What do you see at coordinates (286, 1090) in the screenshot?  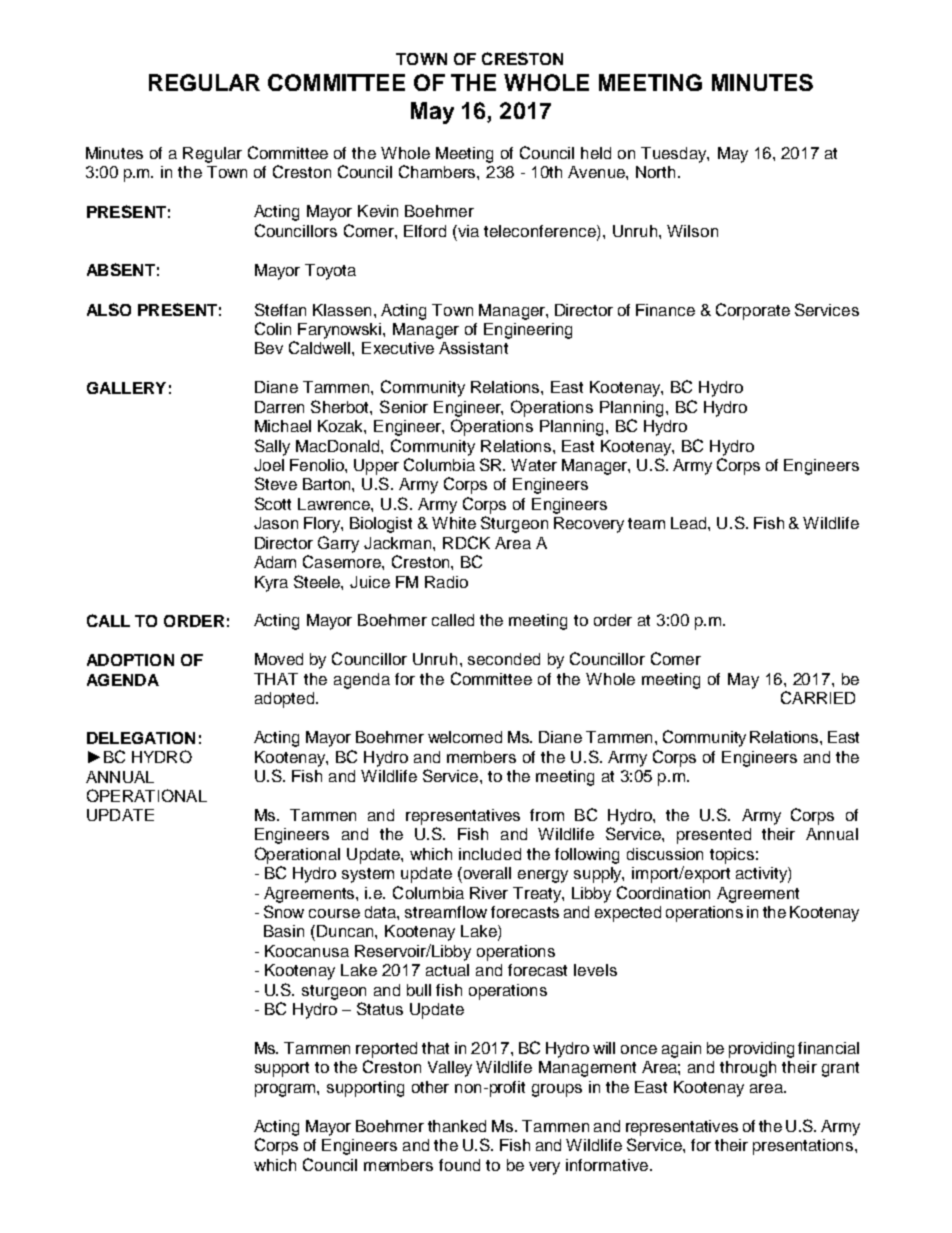 I see `program` at bounding box center [286, 1090].
